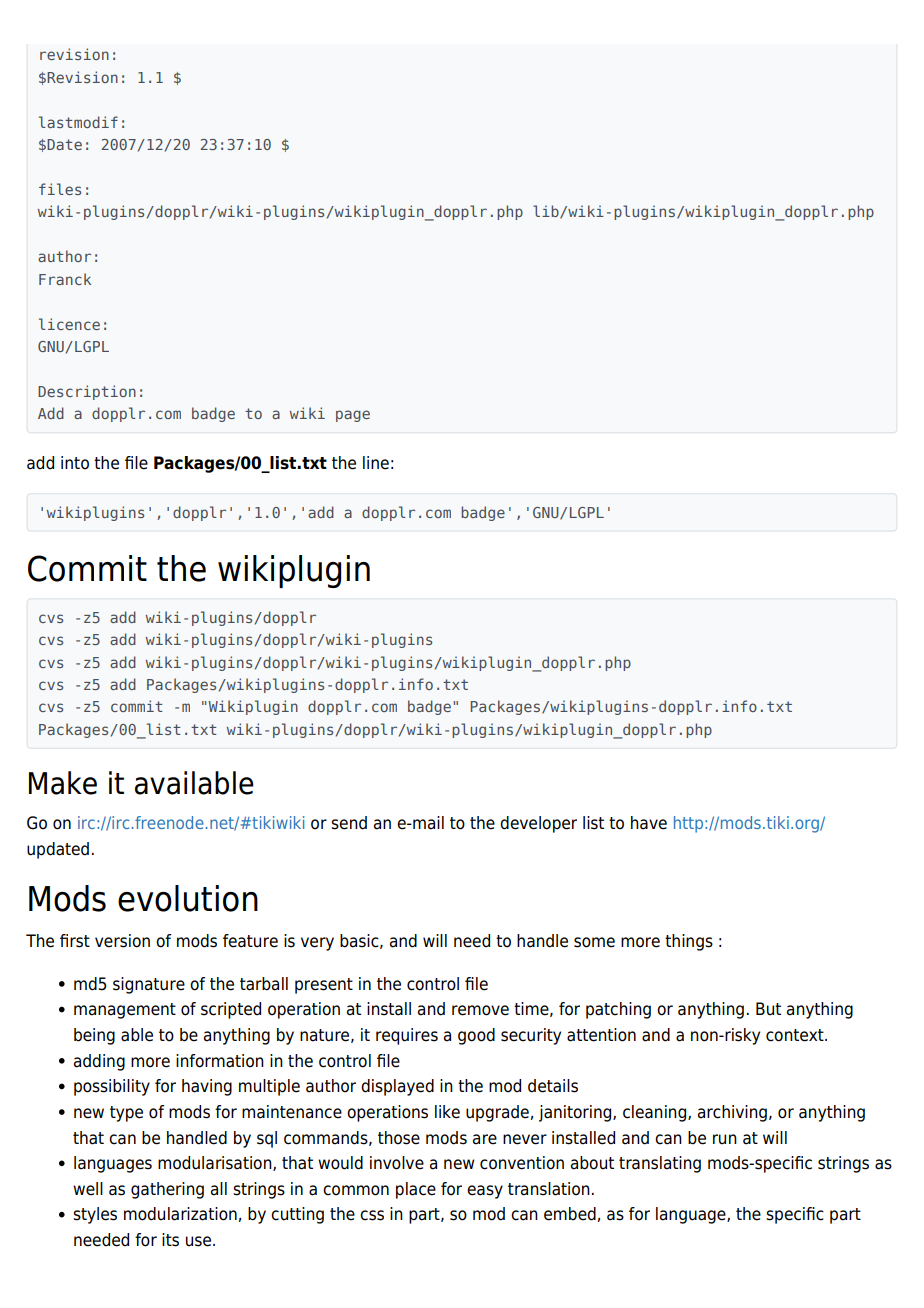  Describe the element at coordinates (416, 1190) in the screenshot. I see `place` at that location.
